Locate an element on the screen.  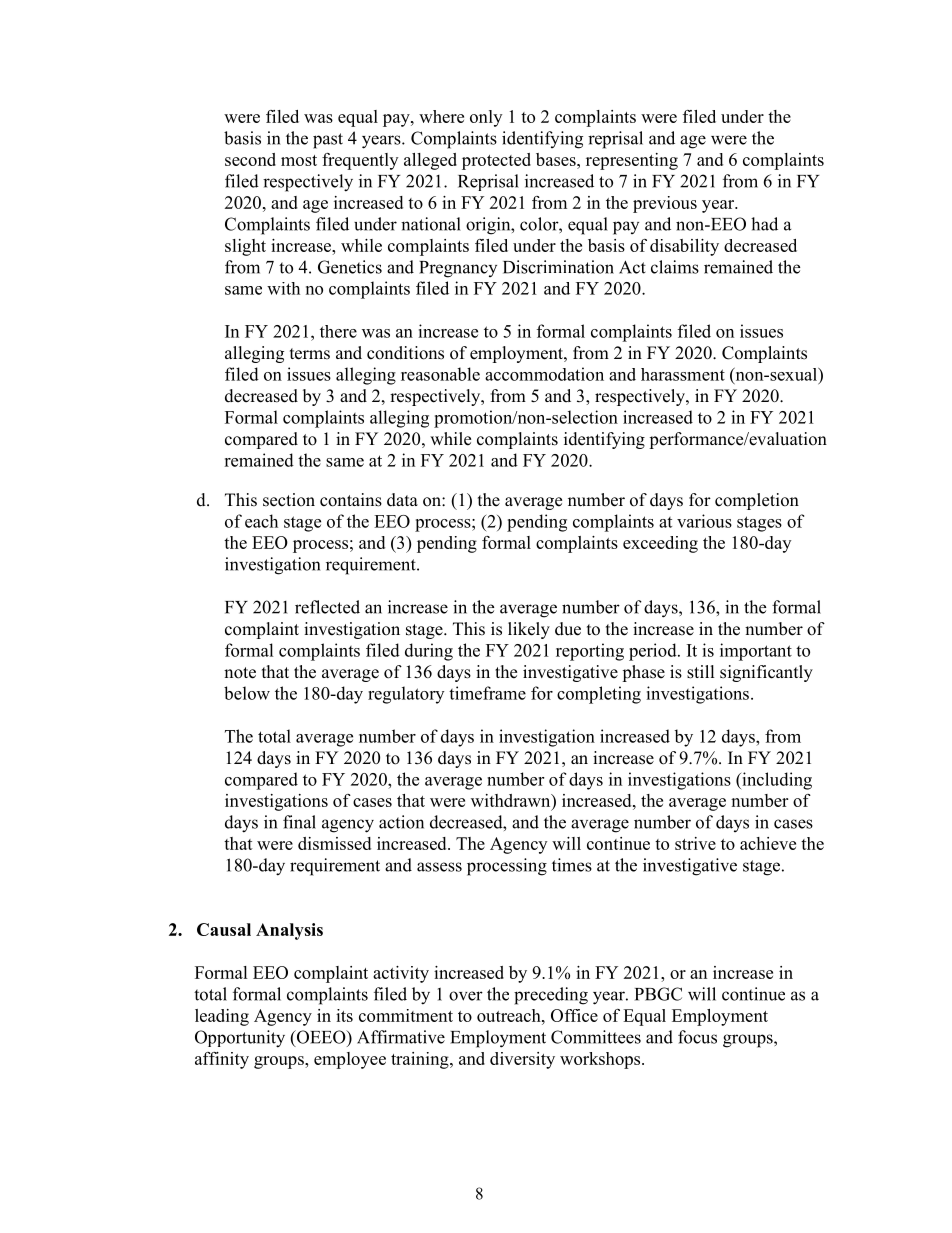
Opportunity is located at coordinates (240, 1039).
